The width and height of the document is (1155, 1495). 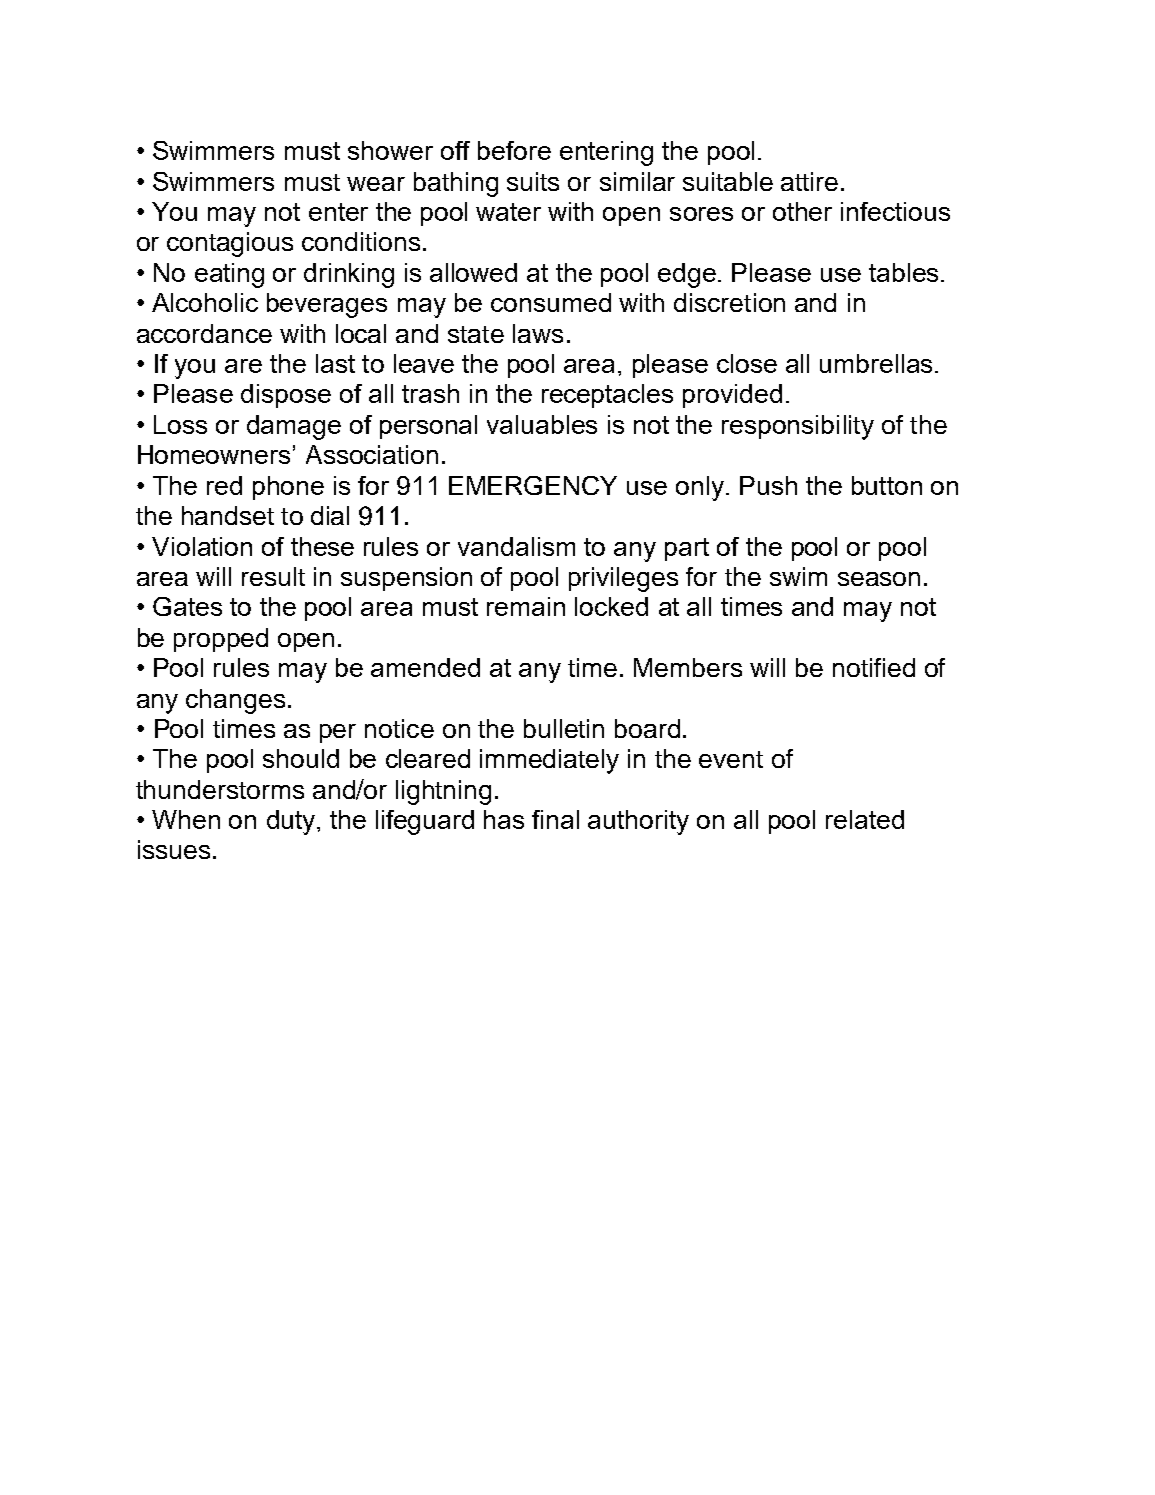 What do you see at coordinates (798, 427) in the document?
I see `responsibility` at bounding box center [798, 427].
